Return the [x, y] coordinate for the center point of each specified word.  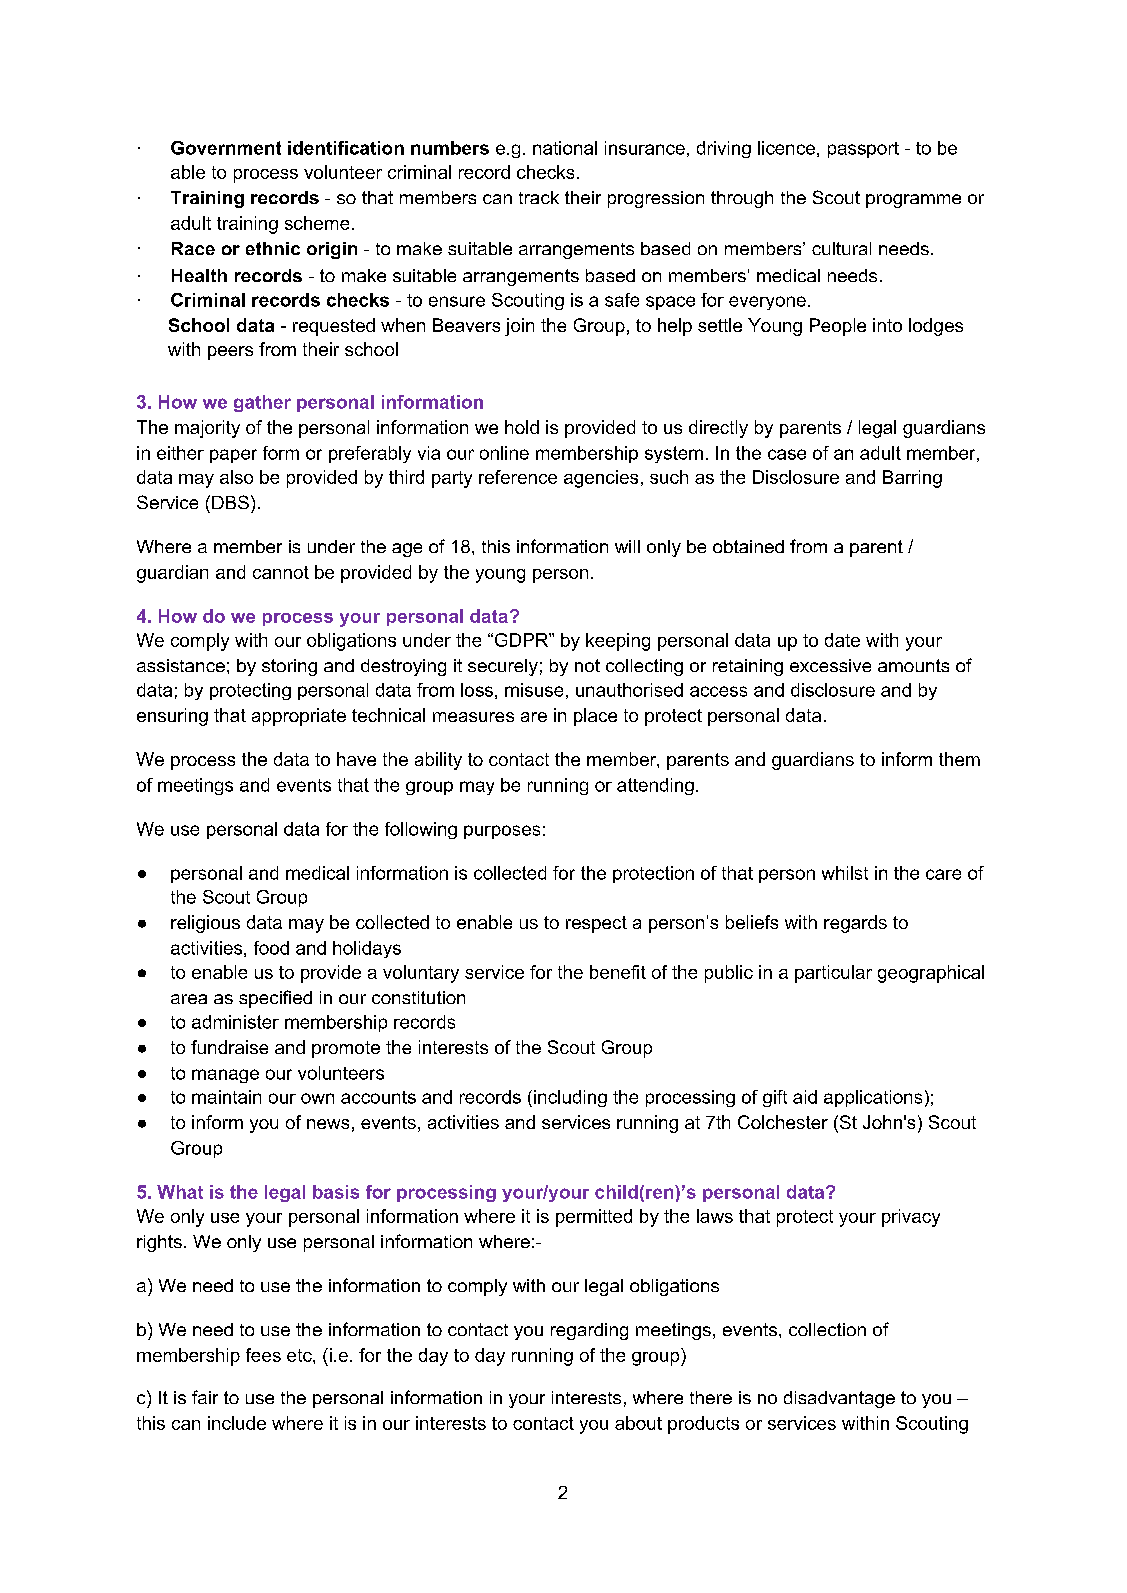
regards [855, 924]
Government [226, 148]
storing [289, 667]
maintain [226, 1097]
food [271, 948]
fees [263, 1355]
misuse [534, 690]
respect [596, 924]
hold [522, 427]
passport [863, 150]
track [539, 197]
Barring [912, 479]
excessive [830, 665]
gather [262, 403]
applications [873, 1098]
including [570, 1098]
